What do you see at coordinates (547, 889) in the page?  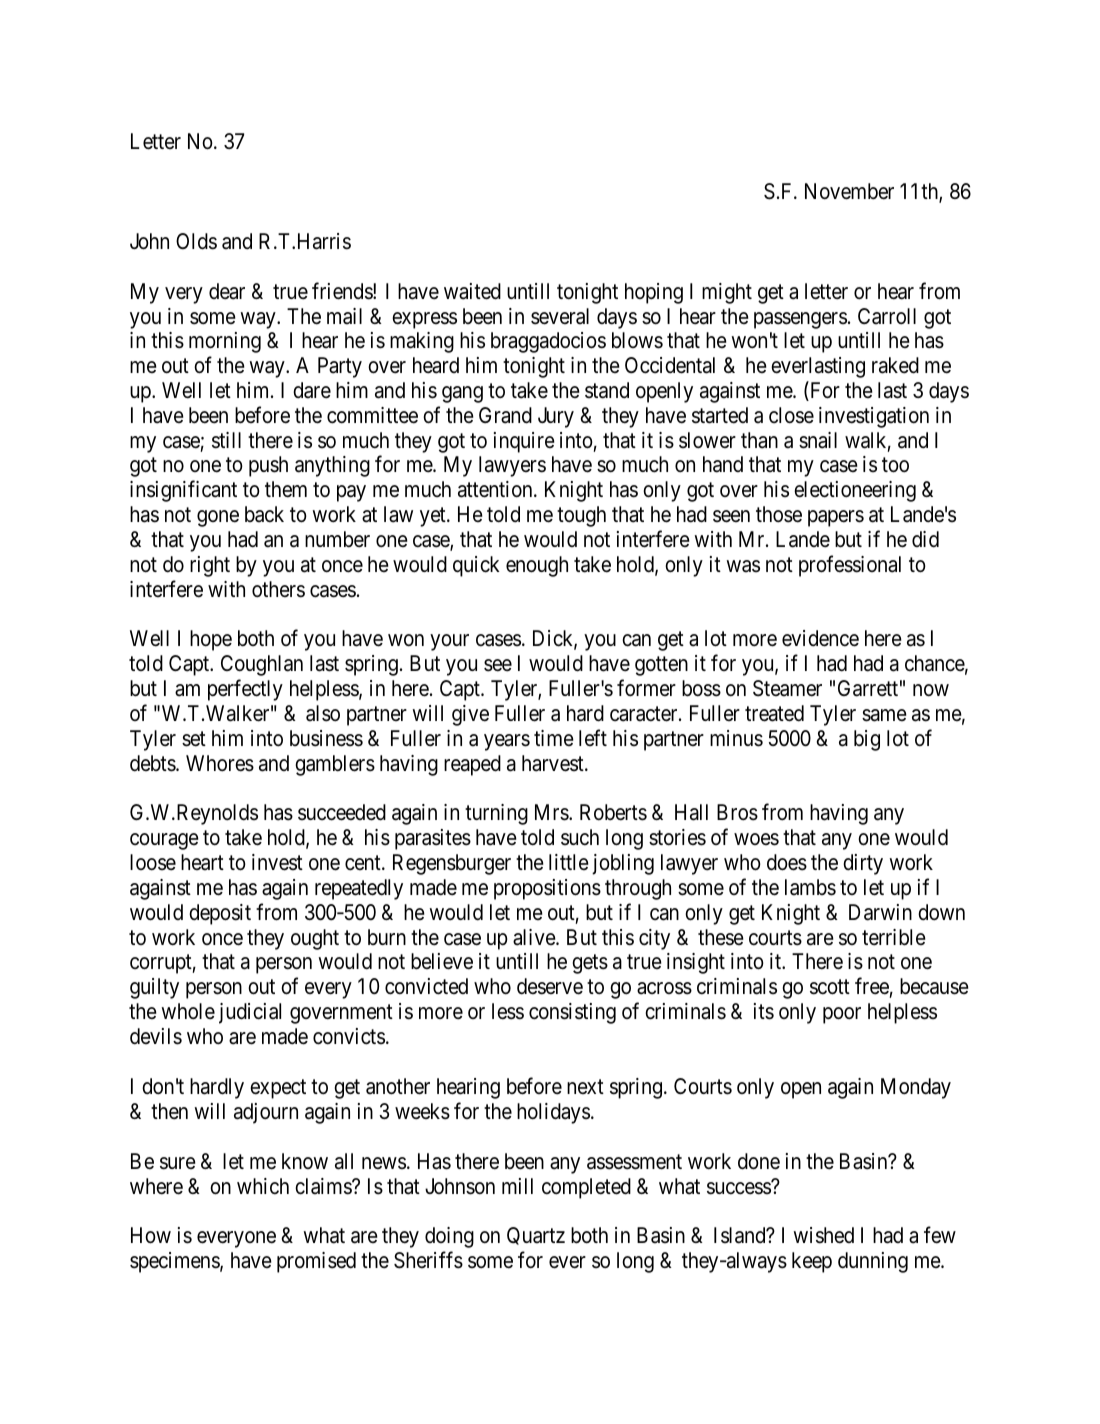 I see `propositions` at bounding box center [547, 889].
